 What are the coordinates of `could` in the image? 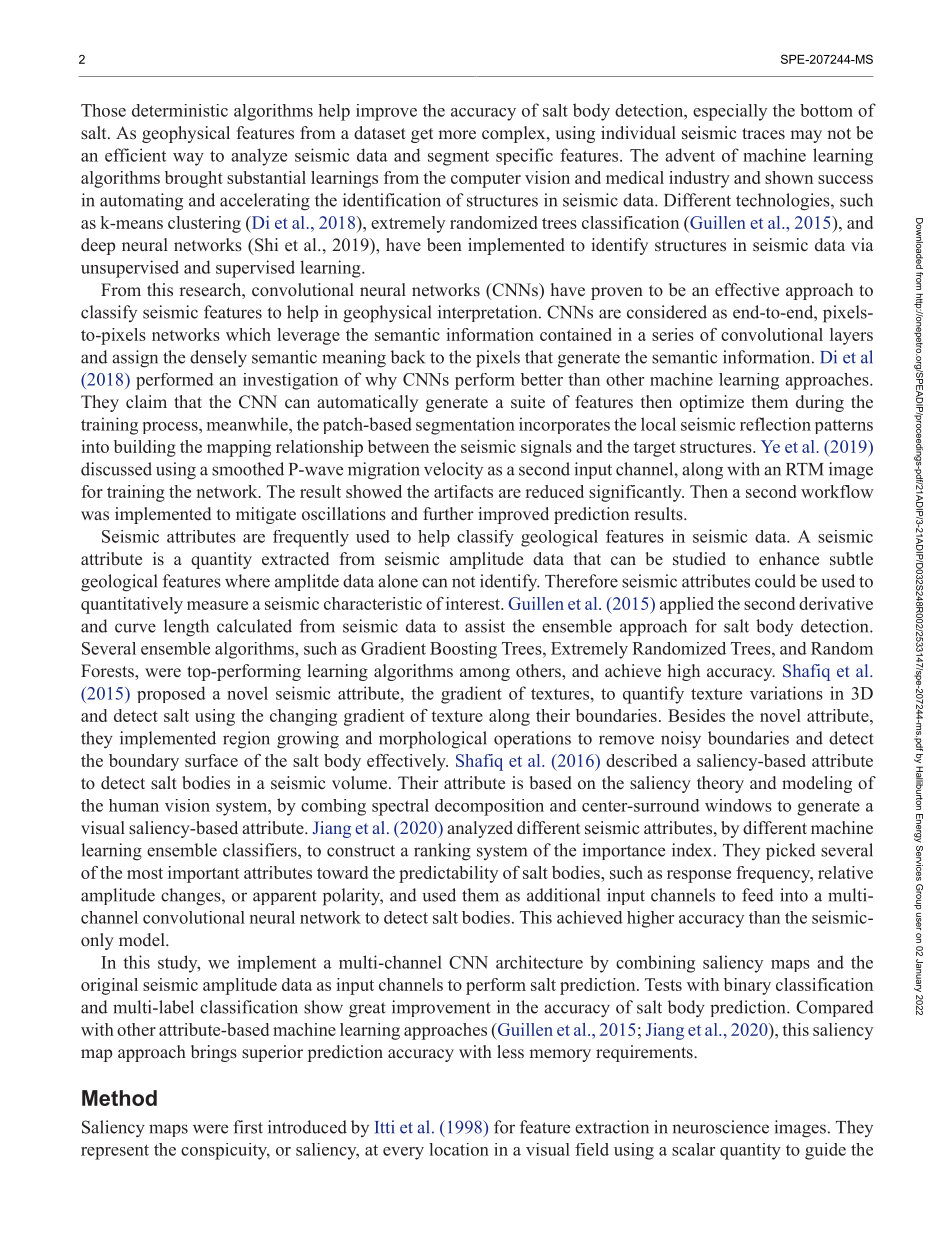 It's located at (775, 581).
